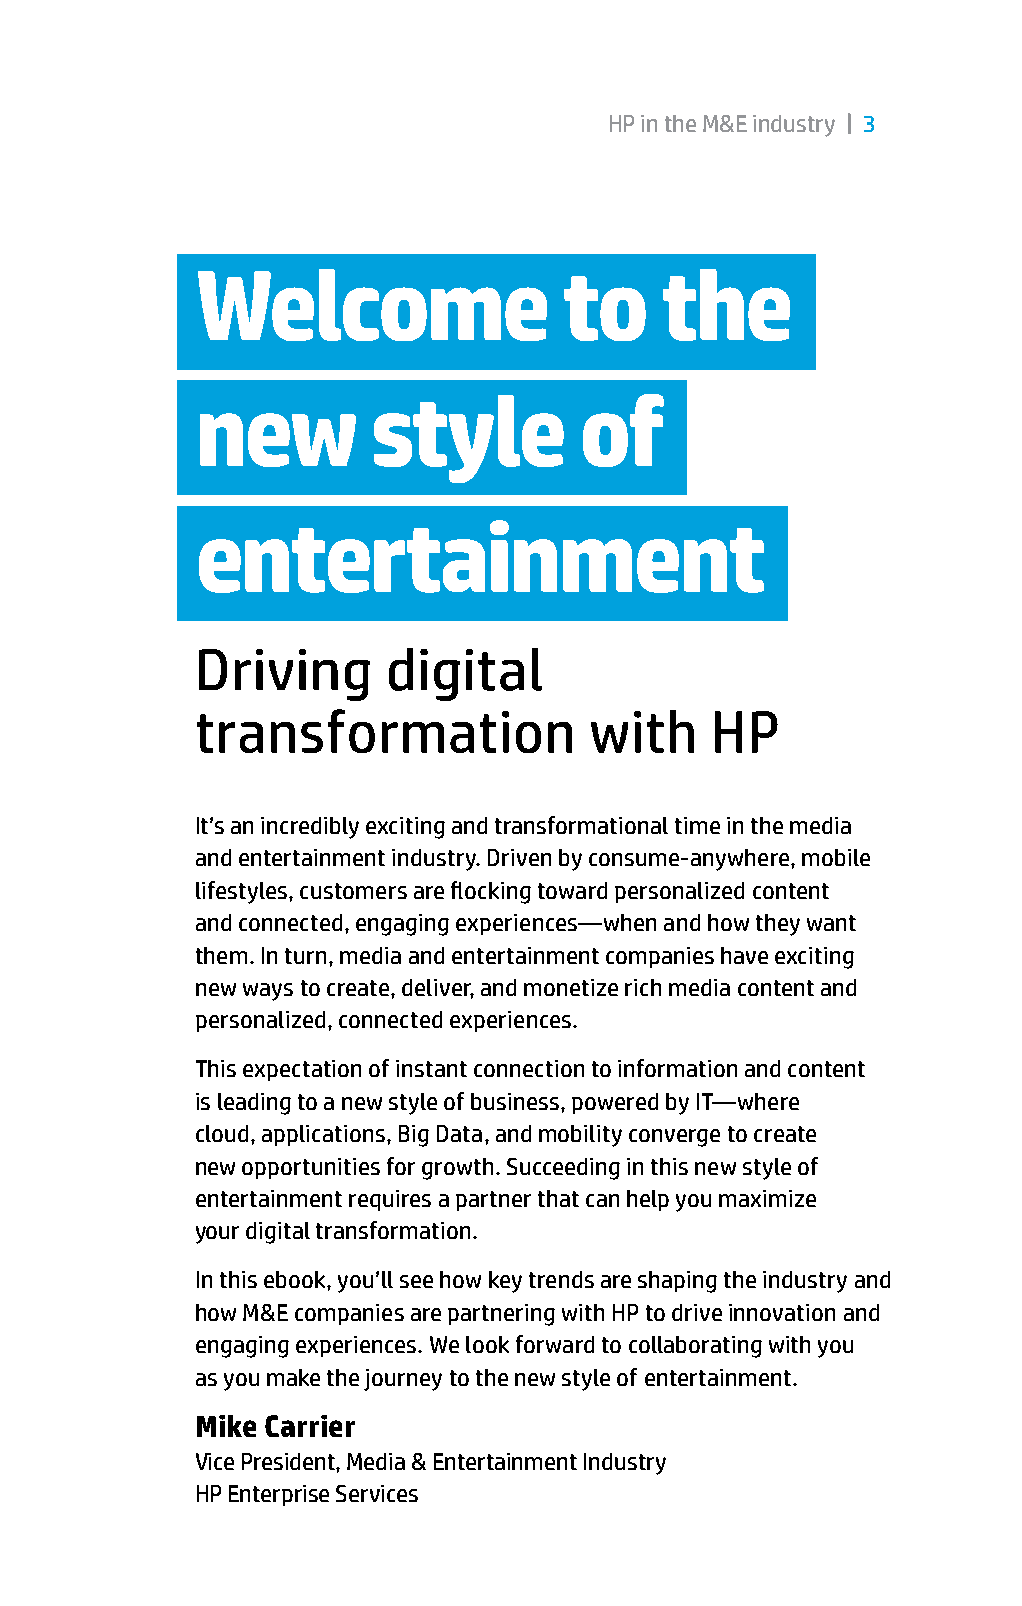 Image resolution: width=1022 pixels, height=1606 pixels. I want to click on flocking, so click(491, 892).
